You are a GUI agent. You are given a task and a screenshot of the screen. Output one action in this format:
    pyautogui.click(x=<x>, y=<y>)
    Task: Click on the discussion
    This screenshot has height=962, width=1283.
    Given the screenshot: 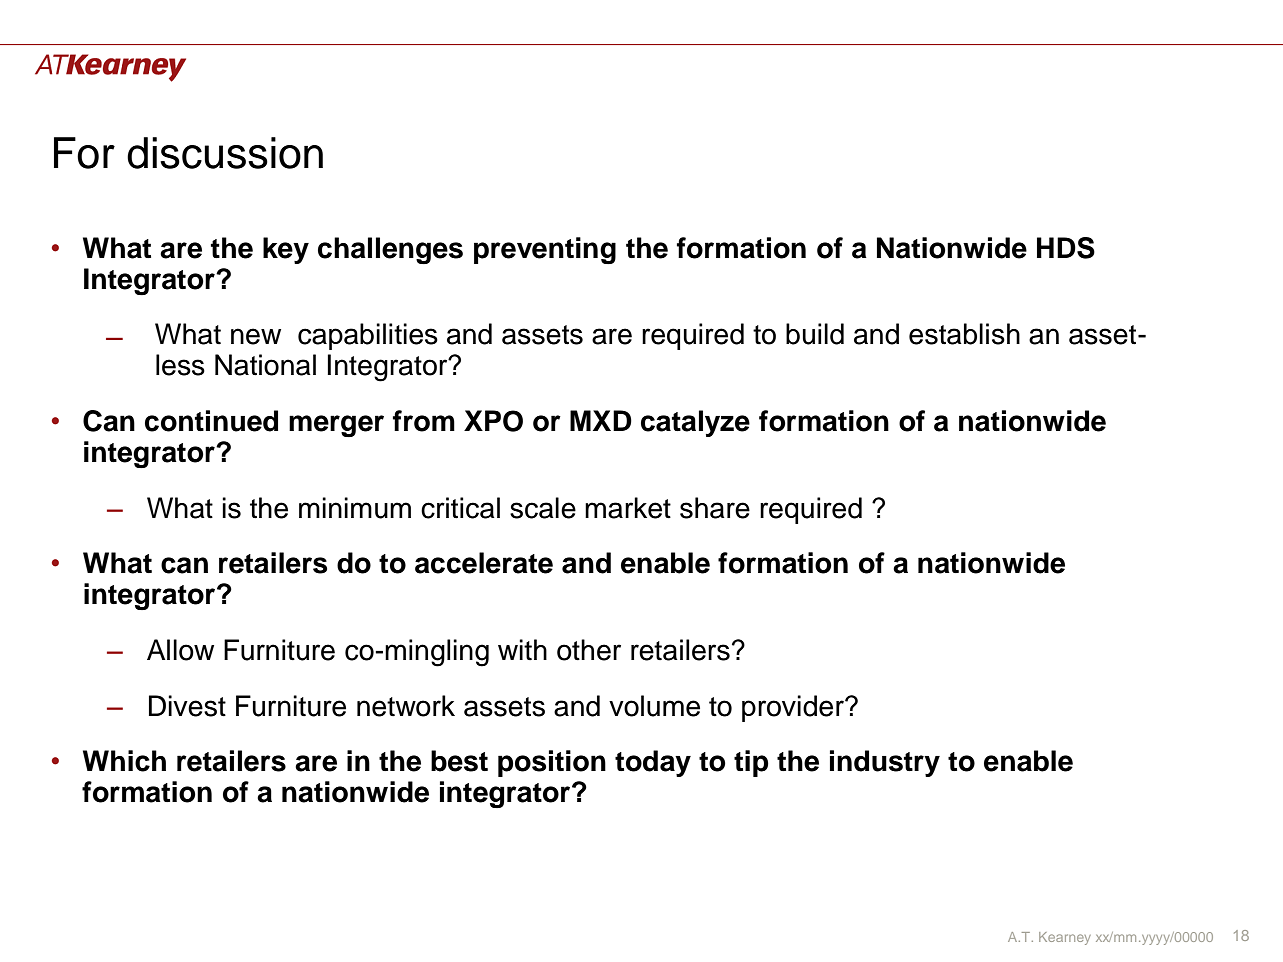 What is the action you would take?
    pyautogui.click(x=225, y=153)
